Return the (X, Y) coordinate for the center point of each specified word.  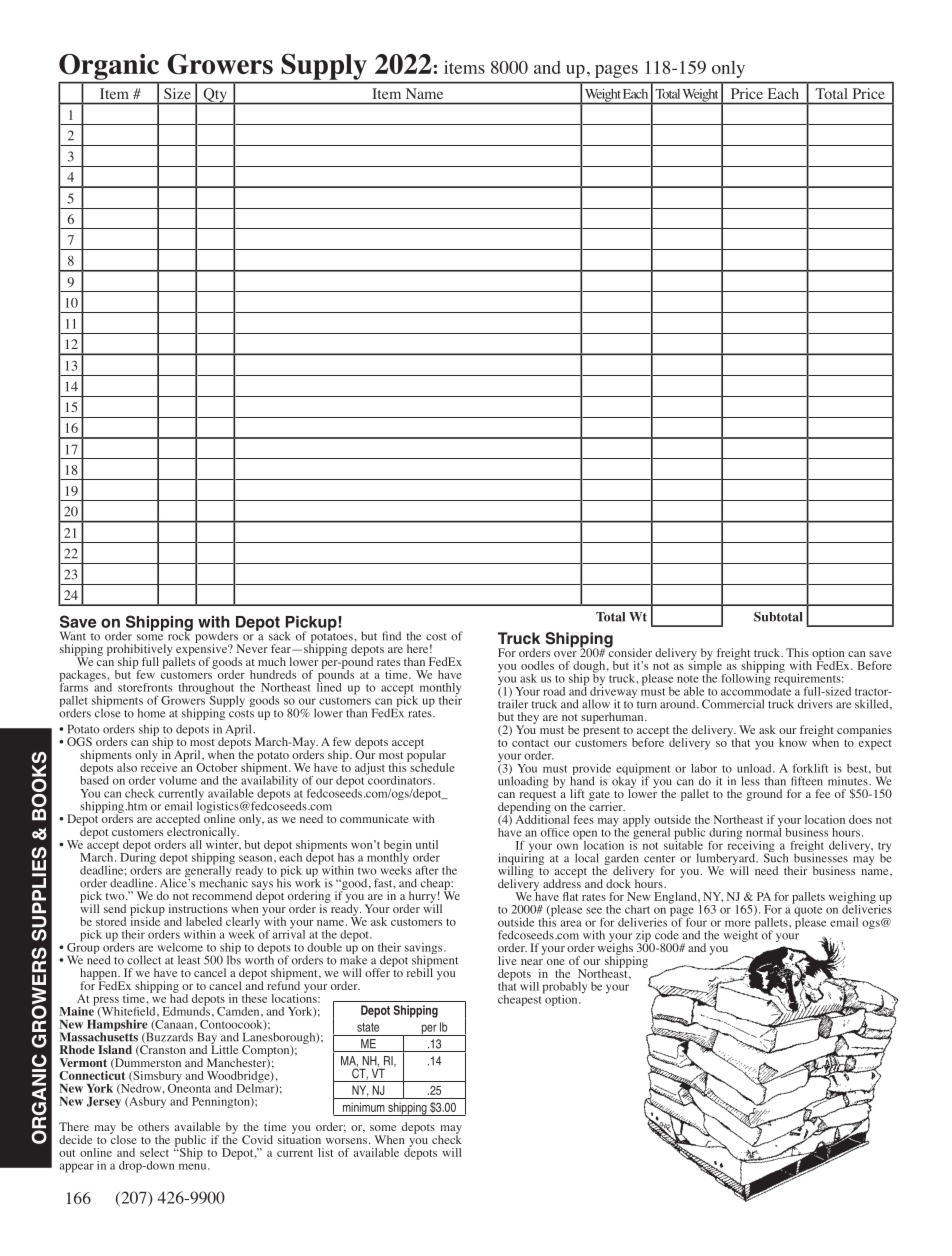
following (746, 678)
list (325, 1152)
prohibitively (139, 651)
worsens (346, 1141)
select (154, 1152)
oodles (537, 665)
